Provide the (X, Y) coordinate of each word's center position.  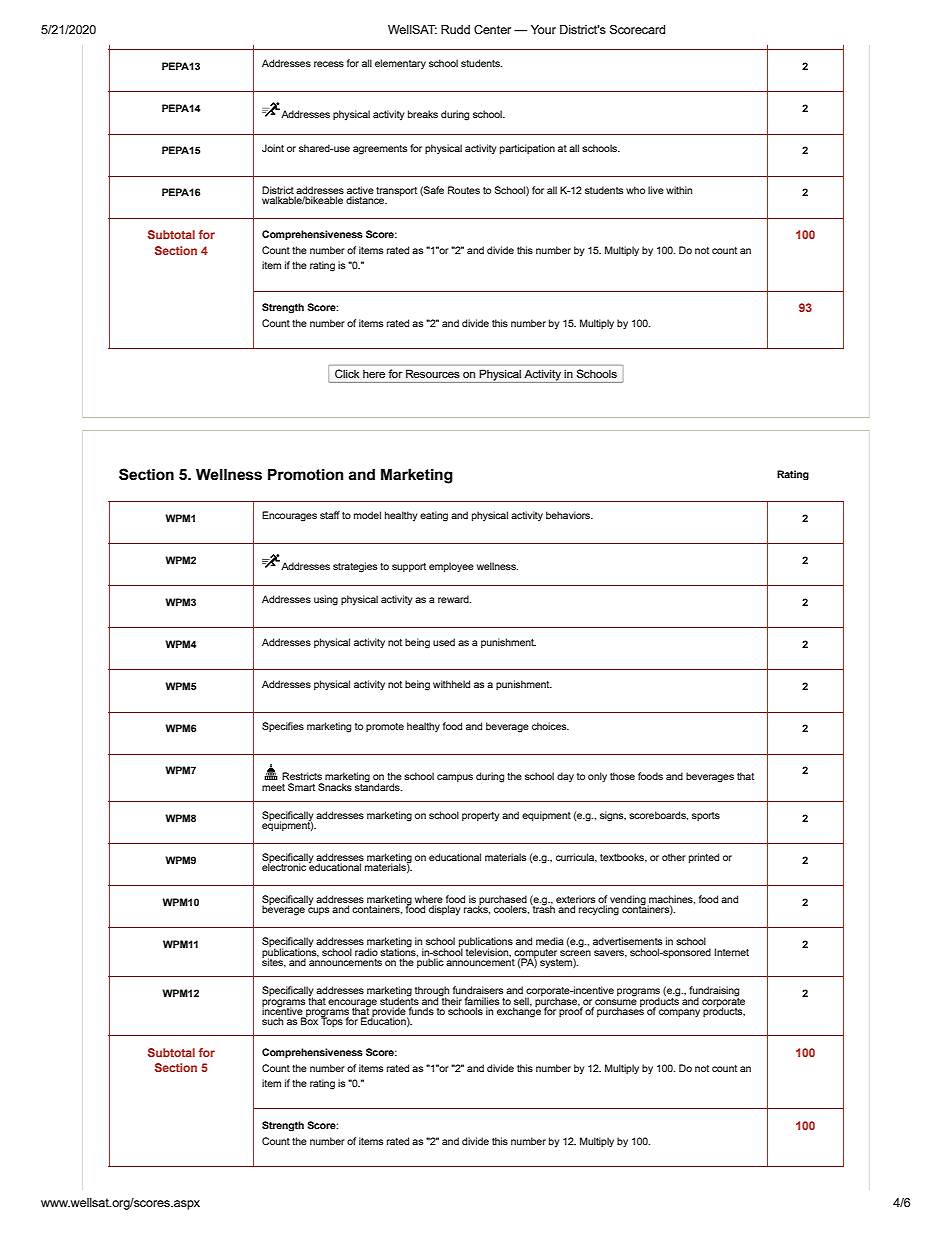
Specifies (283, 727)
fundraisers (478, 990)
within (679, 190)
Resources (433, 374)
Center (492, 29)
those (622, 776)
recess (329, 64)
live (656, 190)
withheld (451, 684)
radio (366, 952)
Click (347, 373)
